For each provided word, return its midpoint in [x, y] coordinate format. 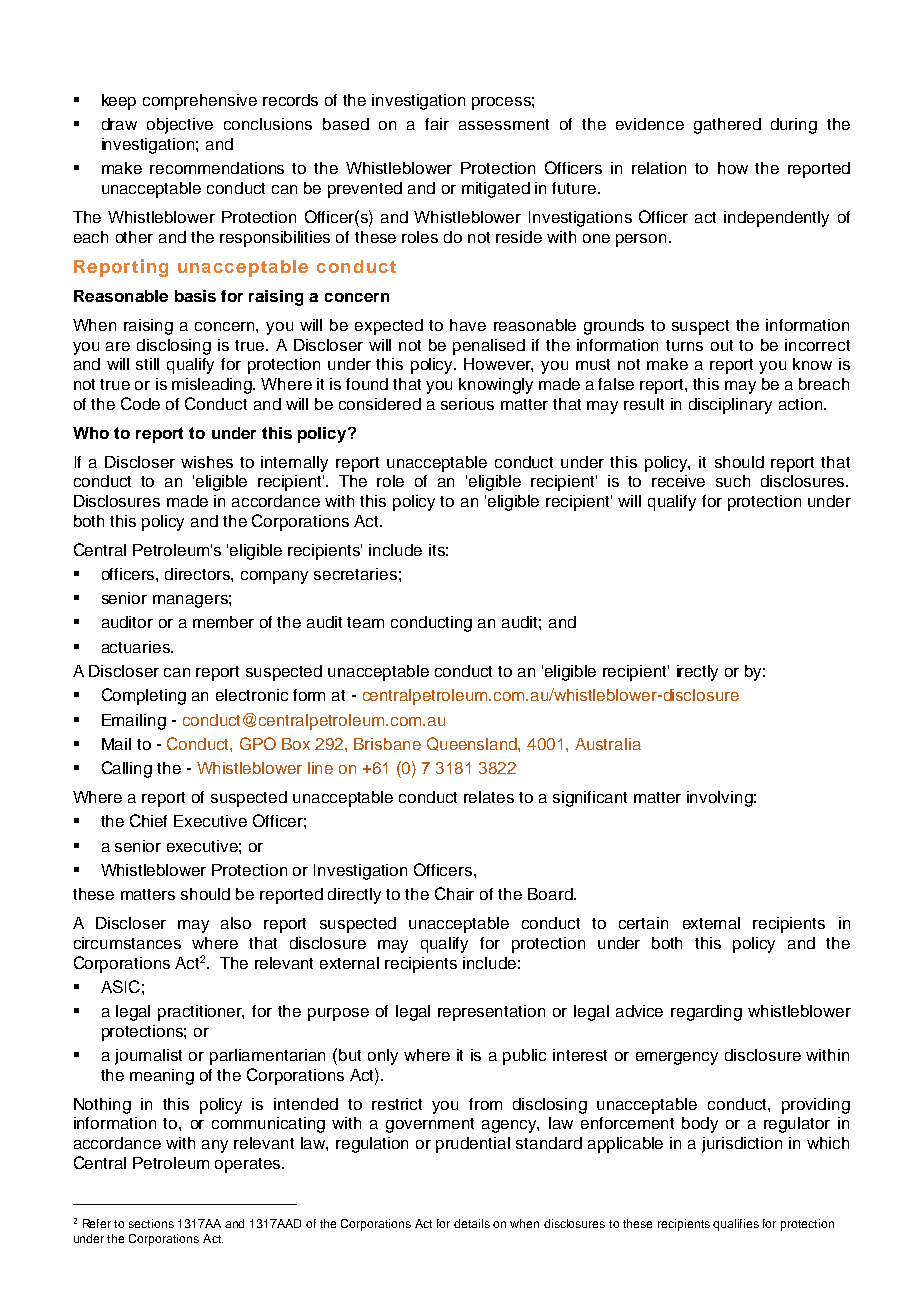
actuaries [137, 647]
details [472, 1223]
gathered [727, 126]
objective [180, 126]
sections [151, 1223]
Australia [608, 744]
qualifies [736, 1225]
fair [437, 124]
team [365, 622]
